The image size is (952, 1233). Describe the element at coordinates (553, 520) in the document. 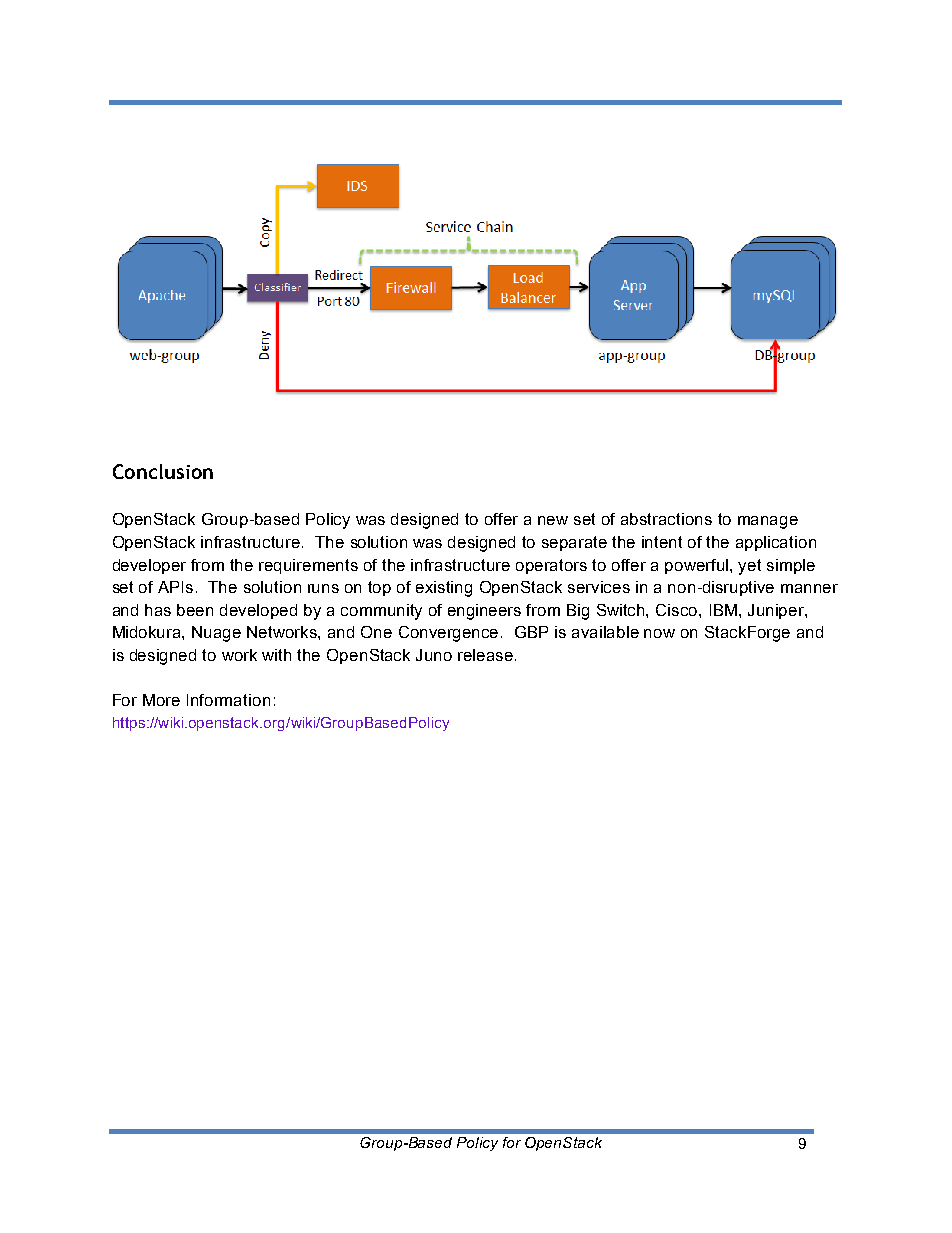

I see `new` at that location.
